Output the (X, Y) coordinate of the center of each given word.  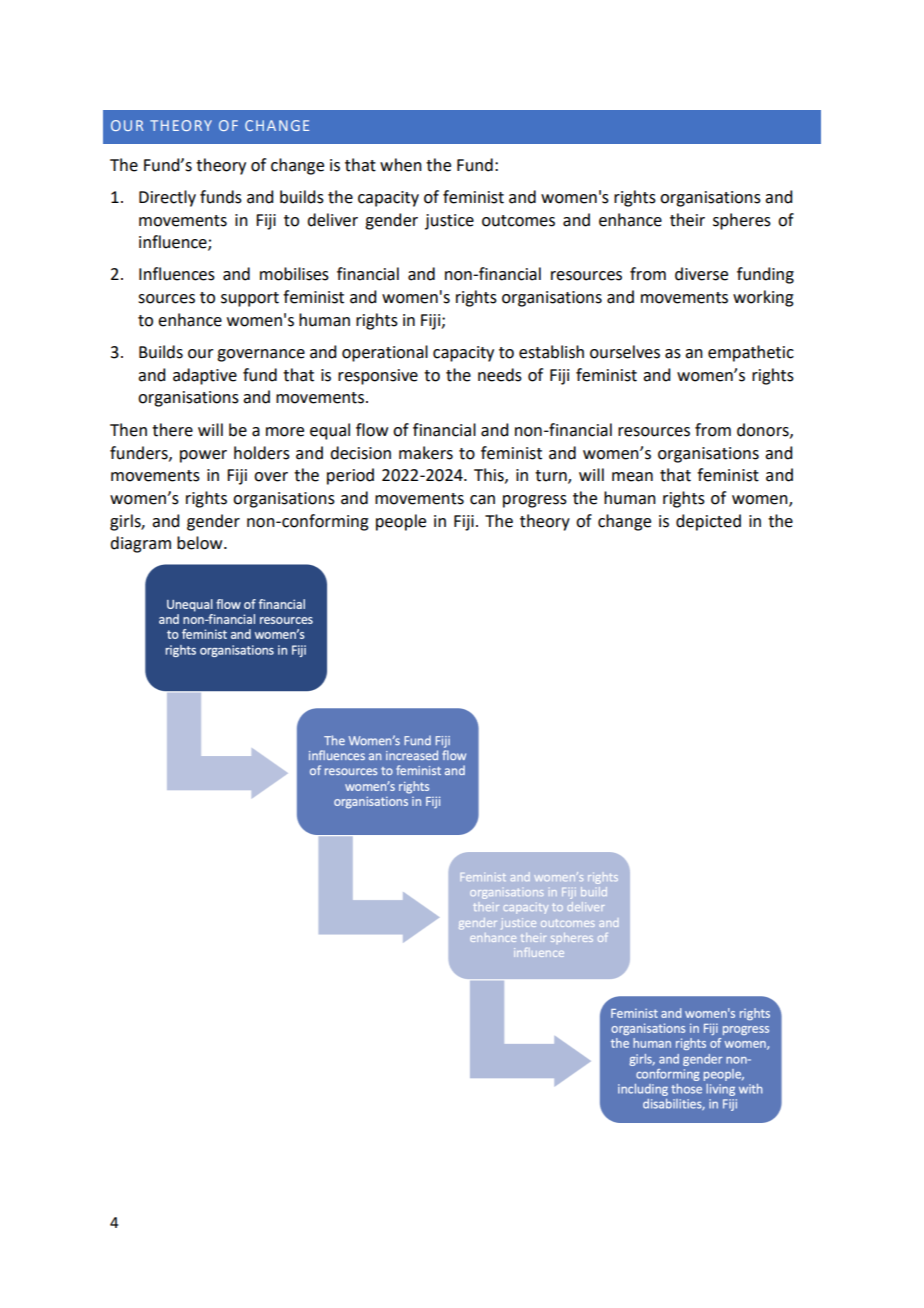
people (401, 522)
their (687, 220)
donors (764, 430)
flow (372, 430)
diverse (701, 274)
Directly (167, 198)
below (201, 543)
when (401, 165)
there (172, 430)
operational (385, 353)
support (250, 299)
